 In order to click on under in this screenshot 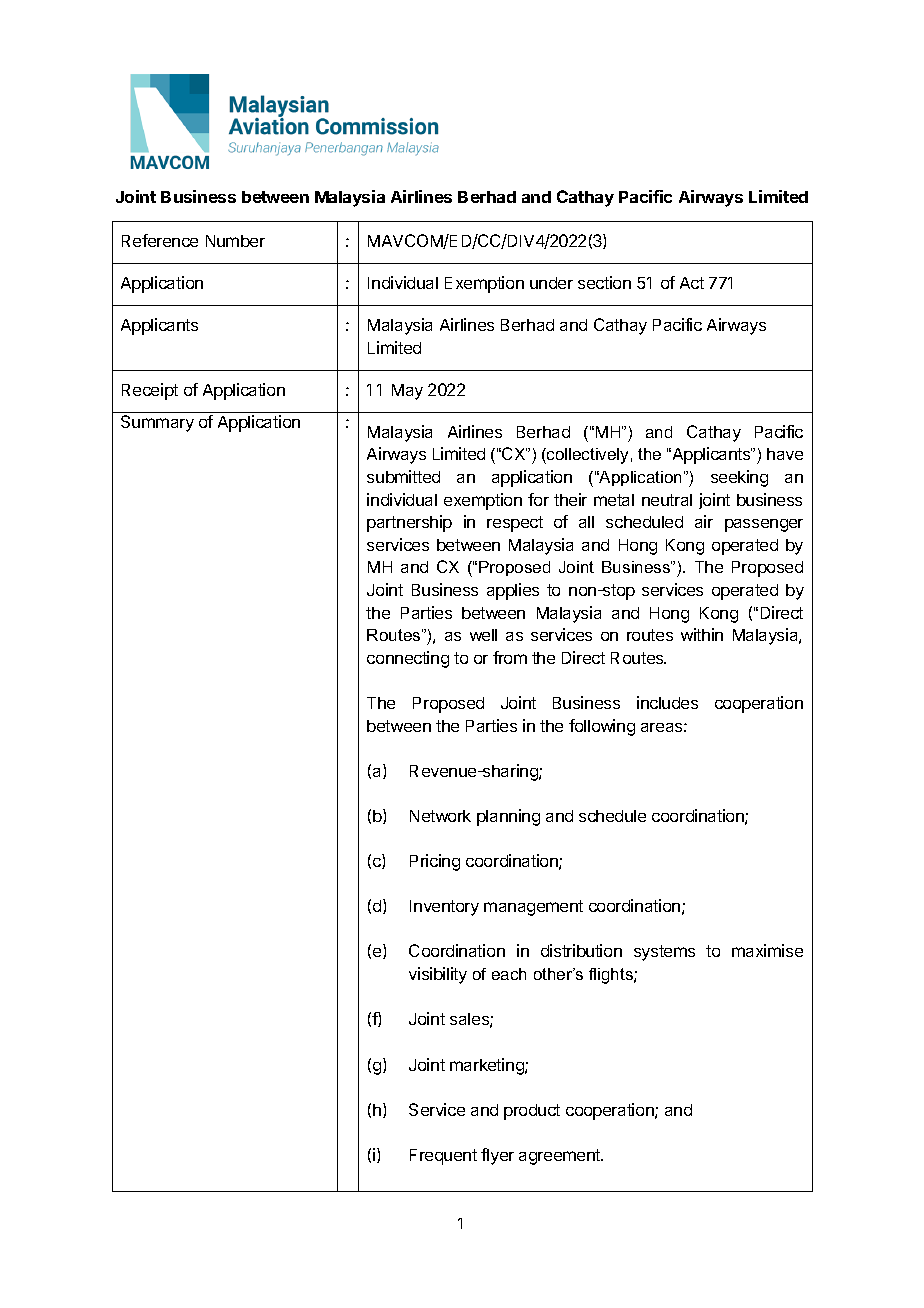, I will do `click(551, 283)`.
